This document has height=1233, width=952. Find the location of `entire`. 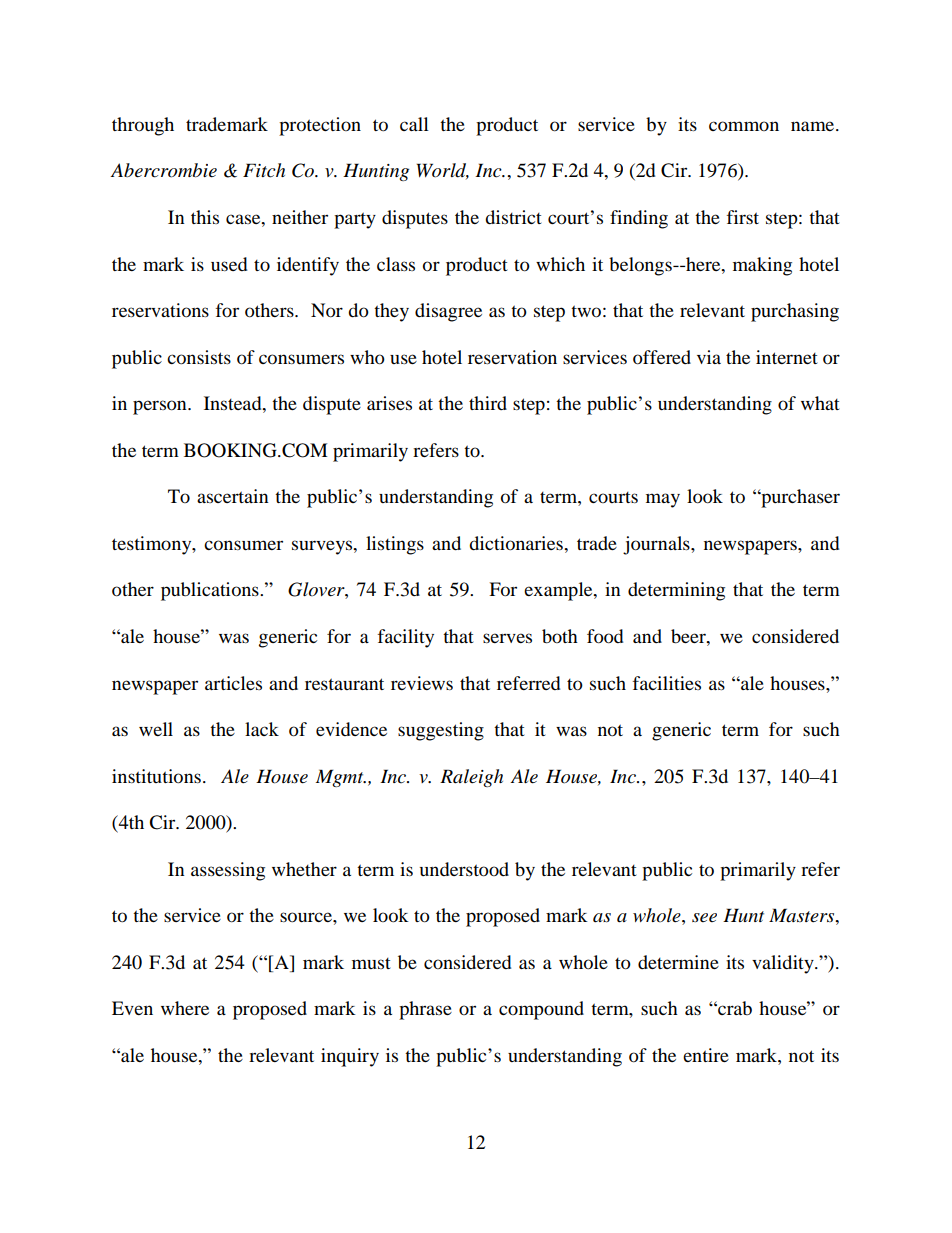

entire is located at coordinates (706, 1055).
